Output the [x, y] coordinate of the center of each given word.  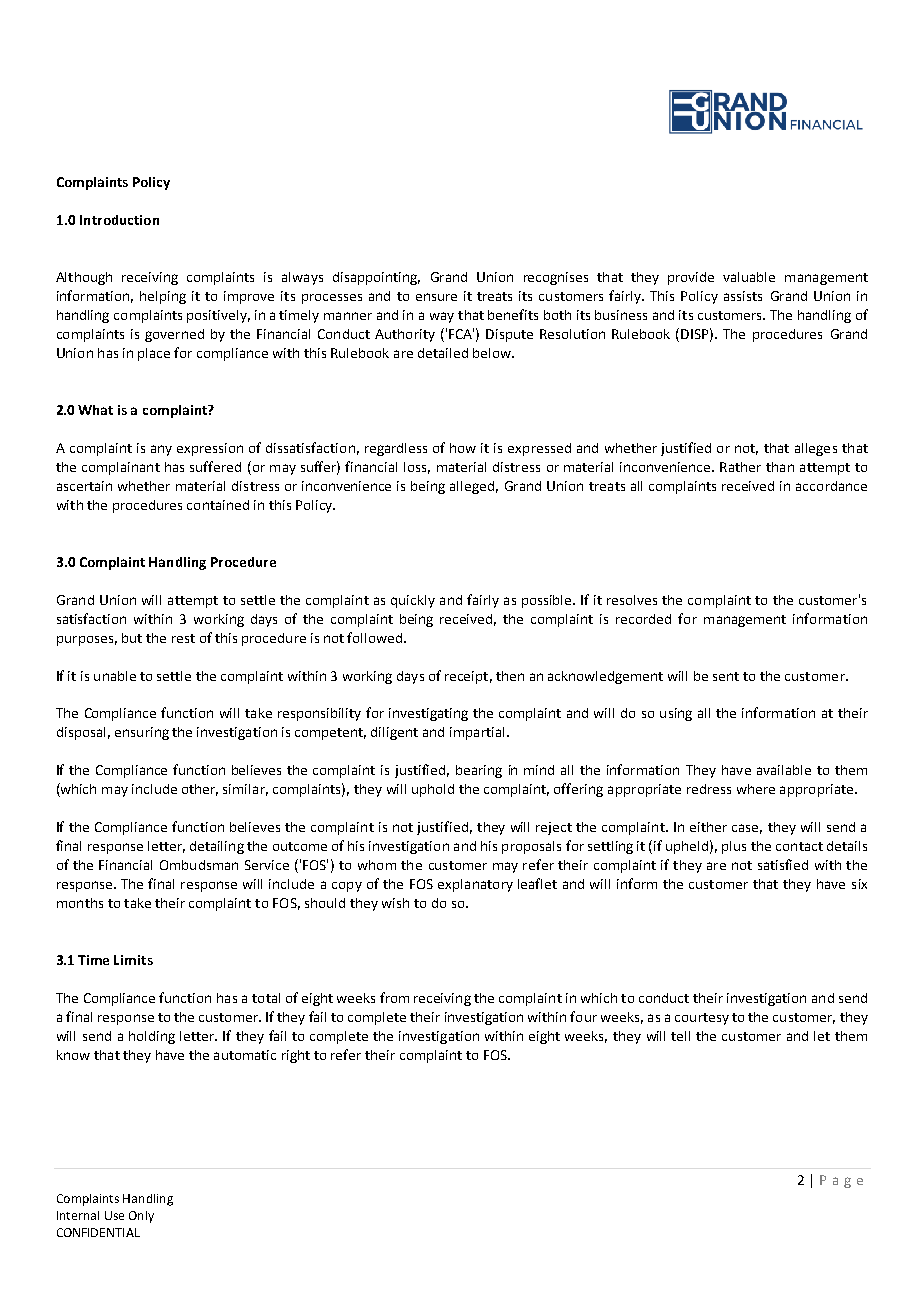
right [296, 1056]
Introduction [119, 220]
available [784, 770]
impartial [477, 733]
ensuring [142, 733]
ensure [436, 297]
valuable [749, 277]
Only [141, 1217]
